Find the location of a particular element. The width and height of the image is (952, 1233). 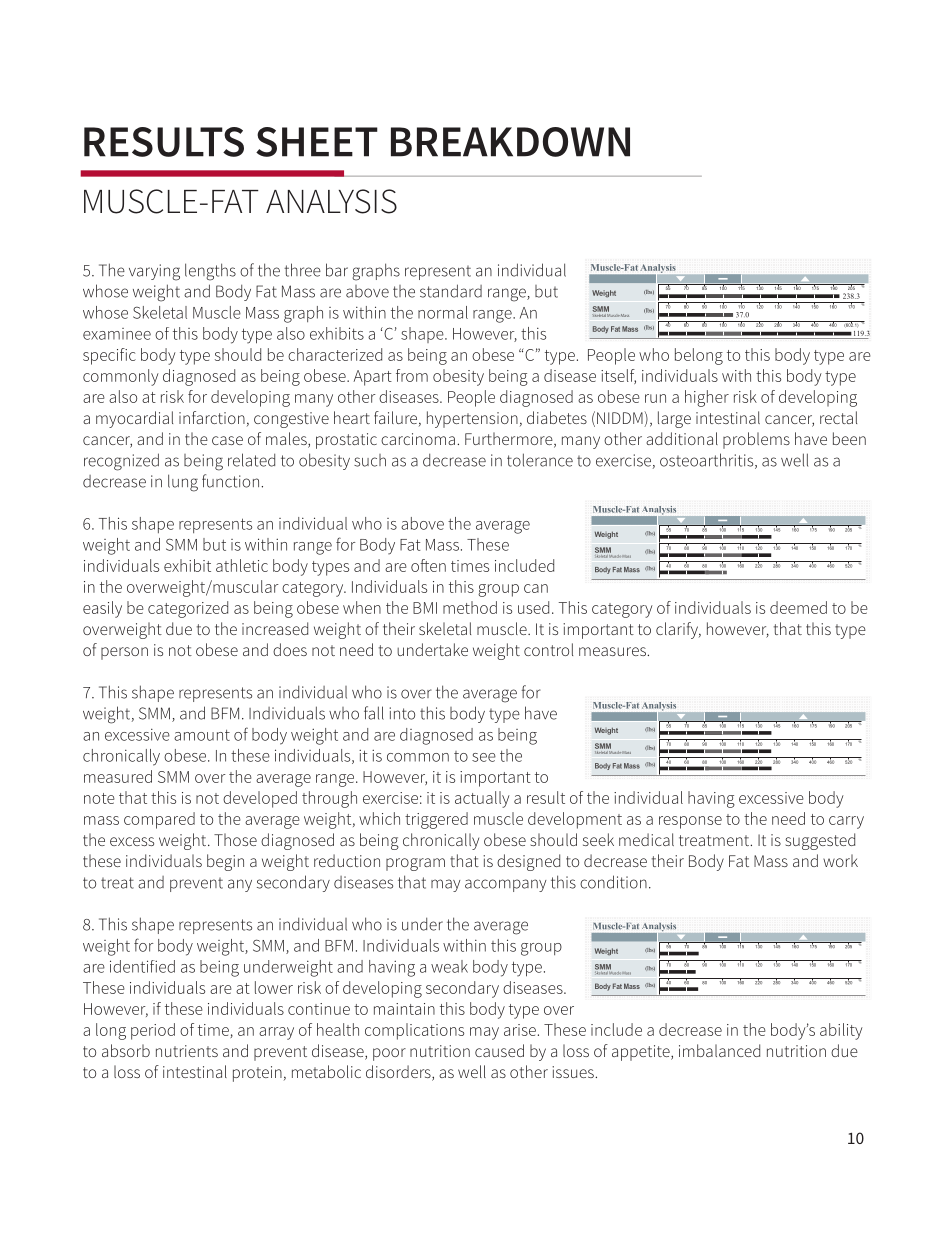

SHEET is located at coordinates (317, 142).
